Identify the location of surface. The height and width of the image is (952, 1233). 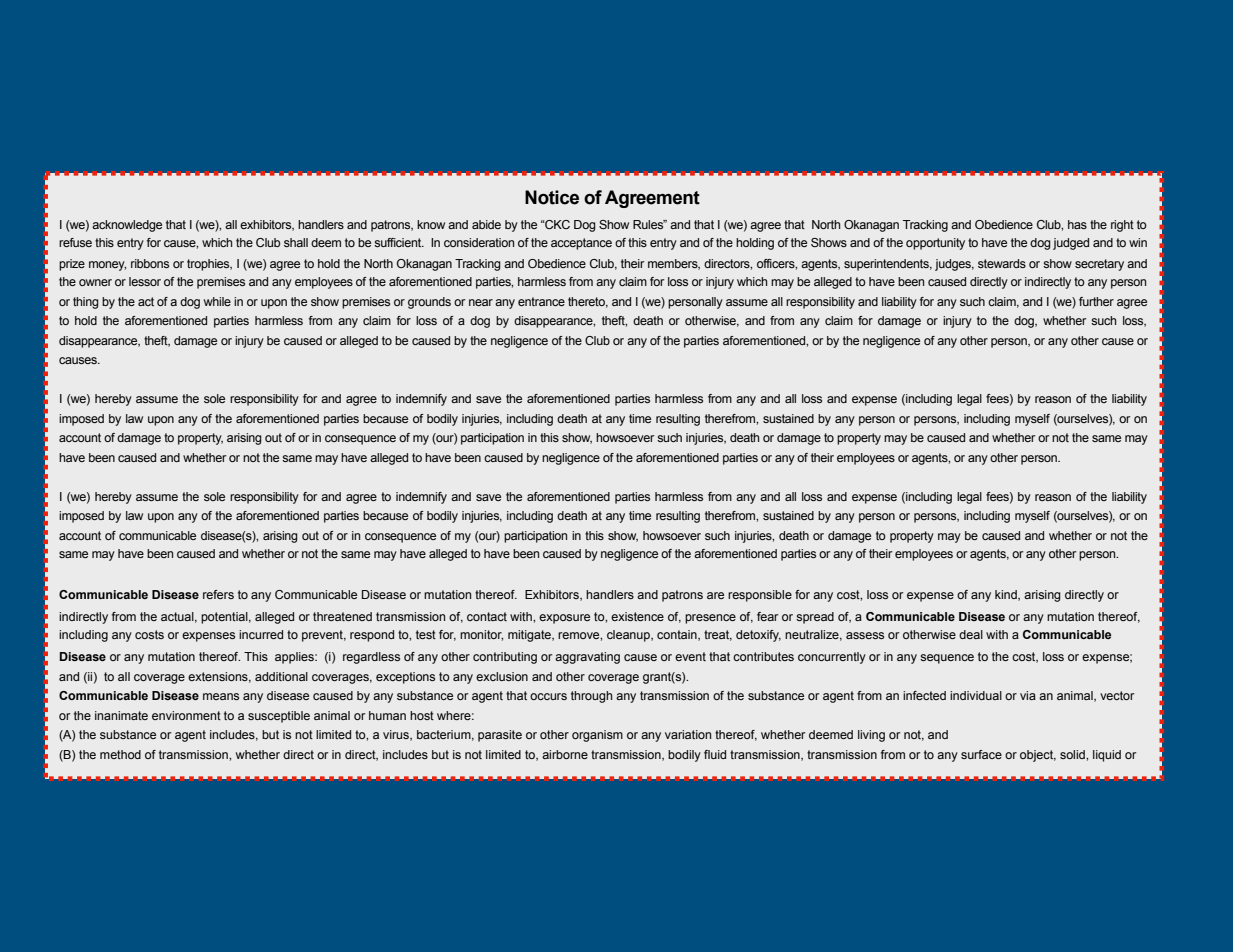
(981, 754).
